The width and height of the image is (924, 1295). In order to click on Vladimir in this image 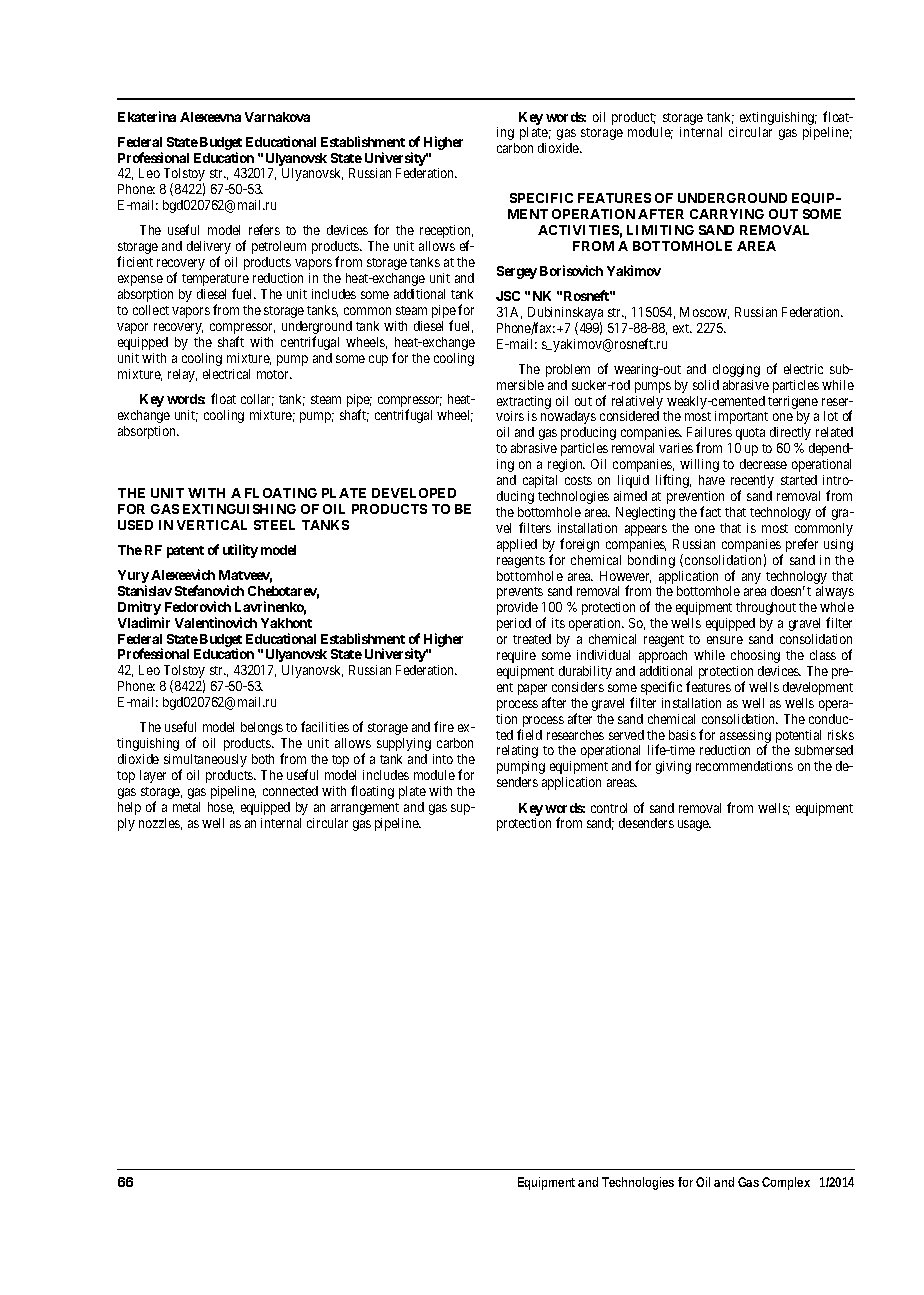, I will do `click(144, 622)`.
